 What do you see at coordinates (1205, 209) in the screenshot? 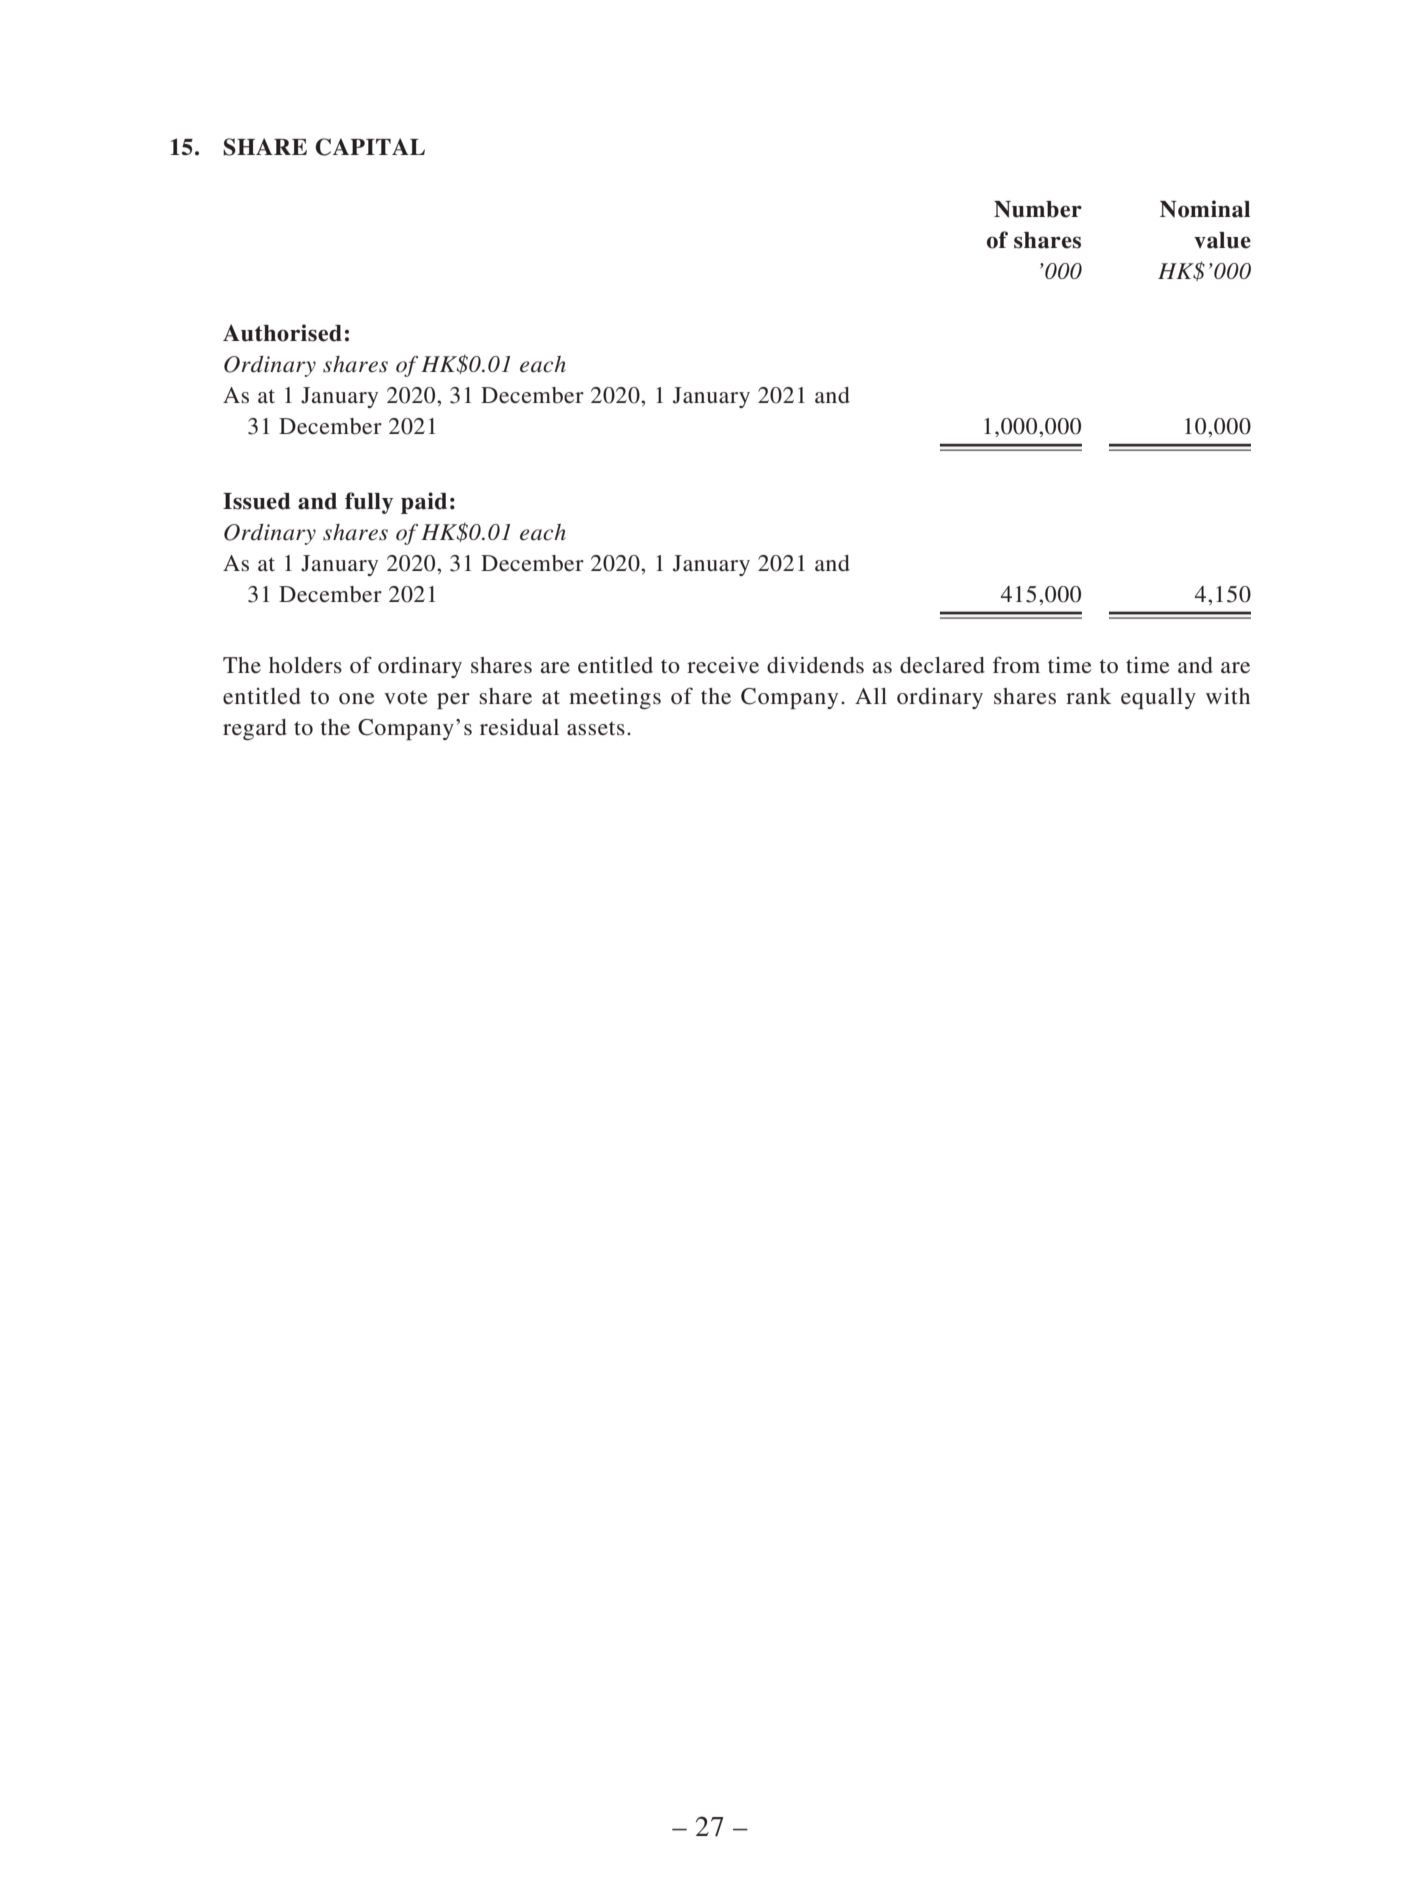
I see `Nominal` at bounding box center [1205, 209].
